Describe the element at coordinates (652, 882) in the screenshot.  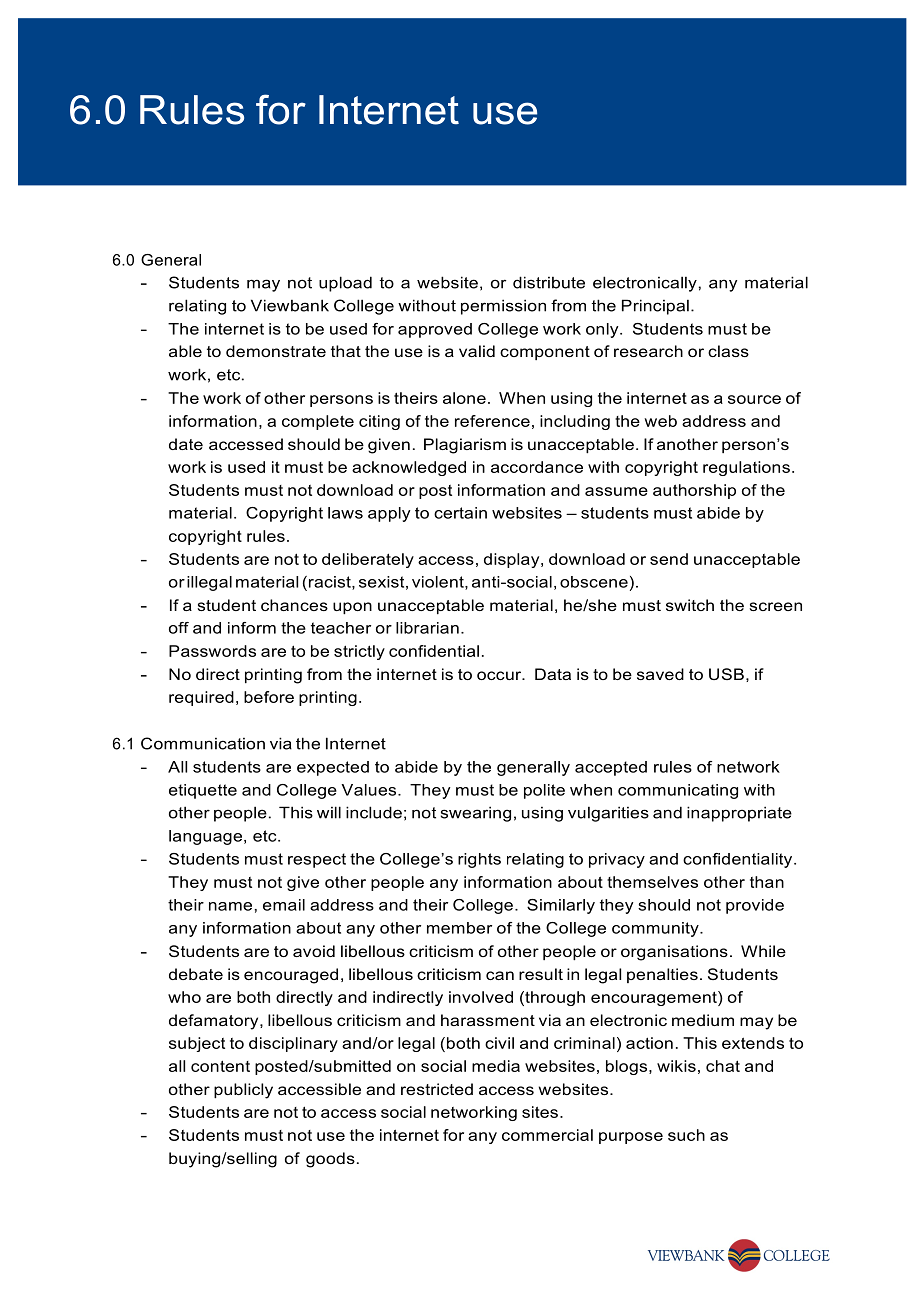
I see `themselves` at that location.
